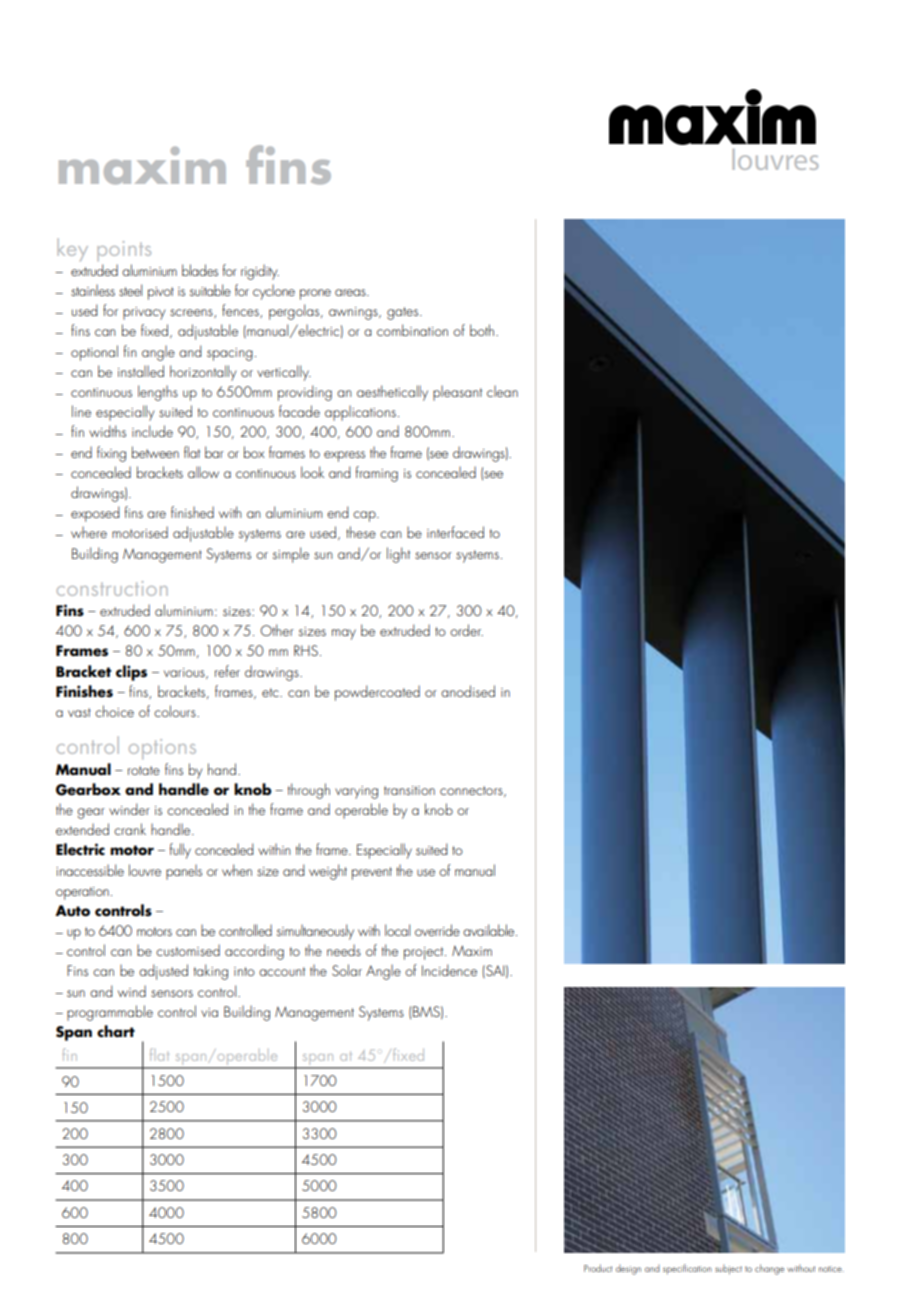  Describe the element at coordinates (162, 749) in the screenshot. I see `options` at that location.
